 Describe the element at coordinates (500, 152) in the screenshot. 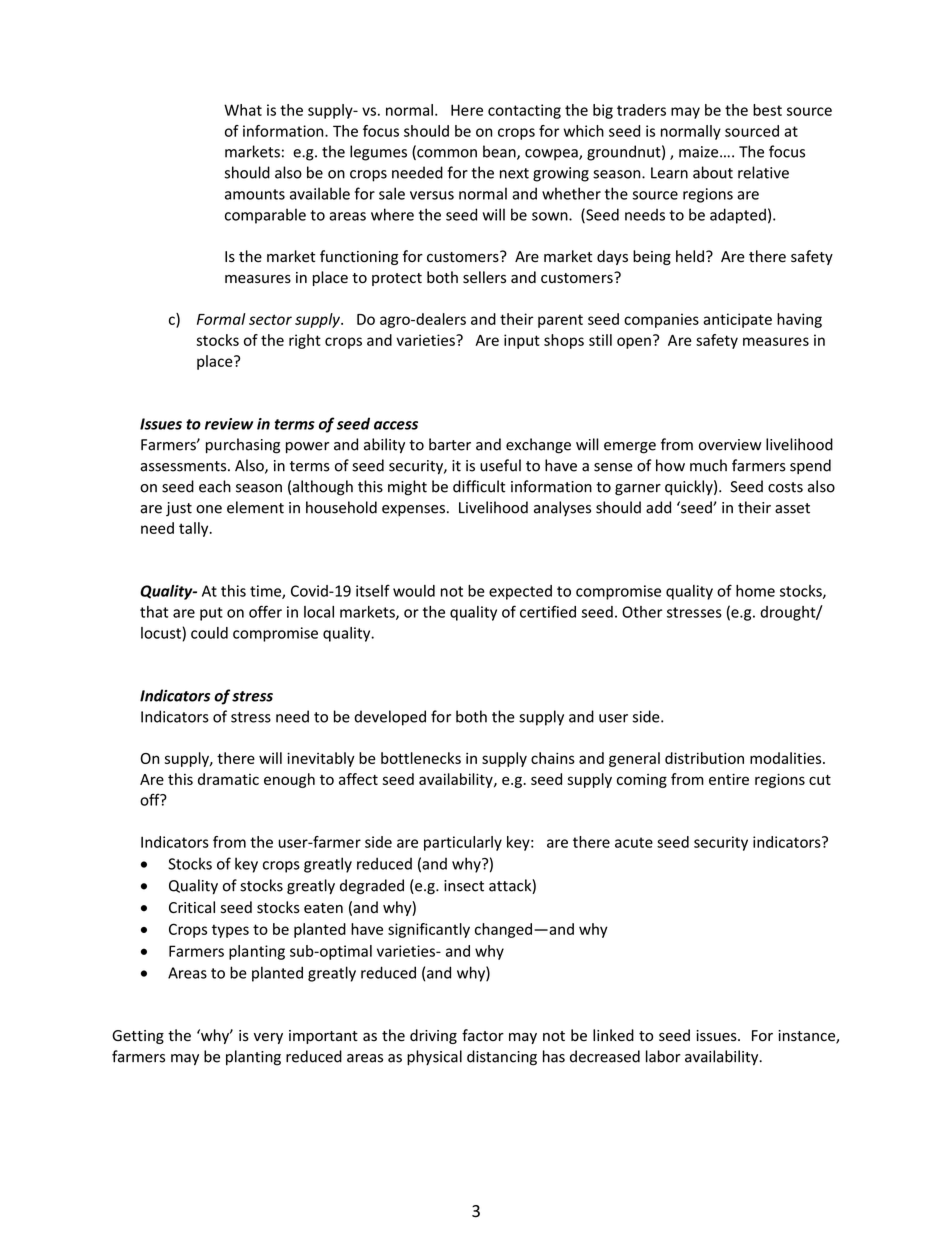

I see `bean` at that location.
